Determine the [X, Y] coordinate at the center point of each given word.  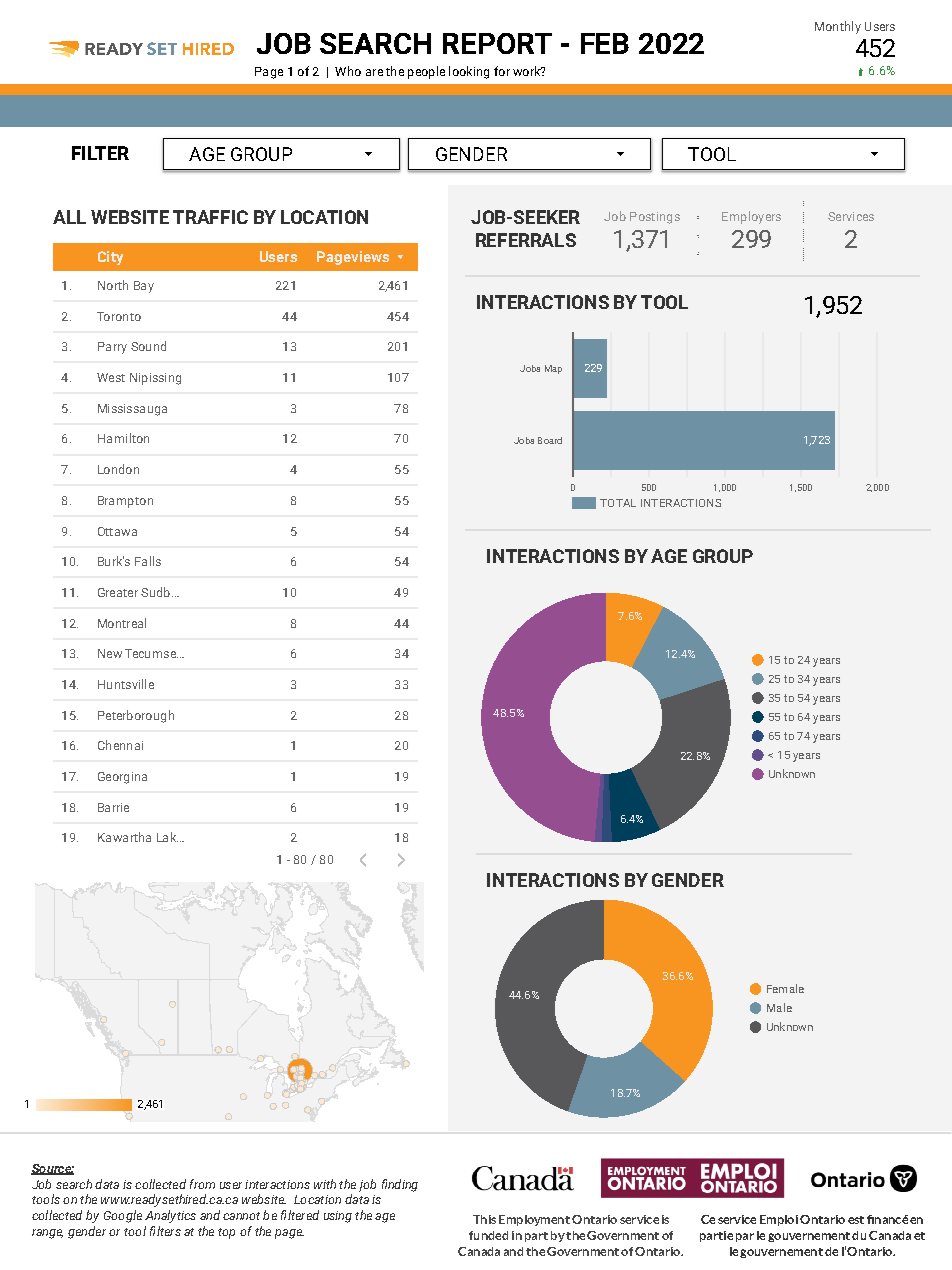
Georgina [122, 778]
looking [469, 72]
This [484, 1219]
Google [123, 1216]
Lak [167, 837]
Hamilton [123, 438]
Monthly [838, 27]
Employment [534, 1220]
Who [348, 71]
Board [550, 440]
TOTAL [618, 503]
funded [488, 1235]
